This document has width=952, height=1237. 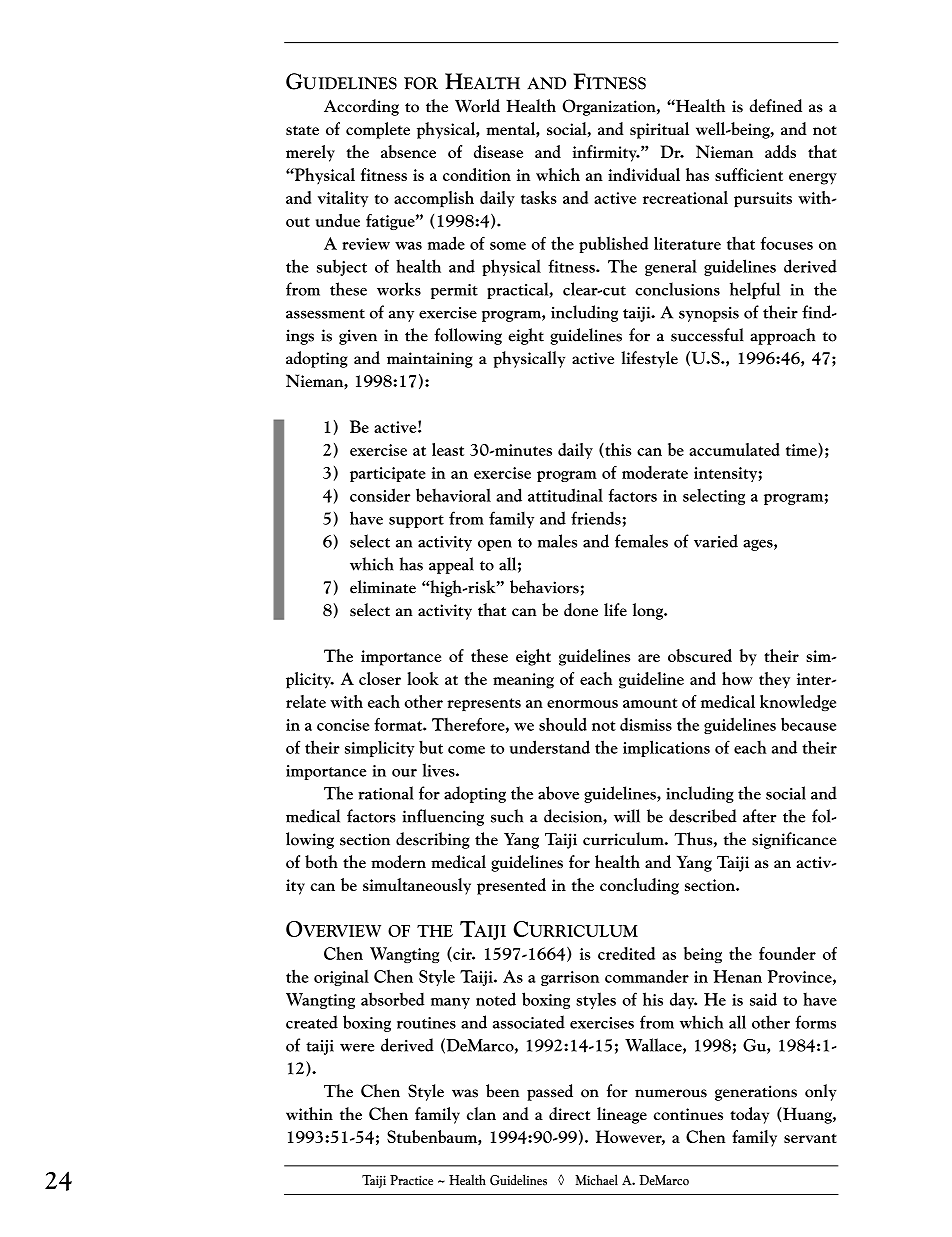 I want to click on presented, so click(x=511, y=886).
